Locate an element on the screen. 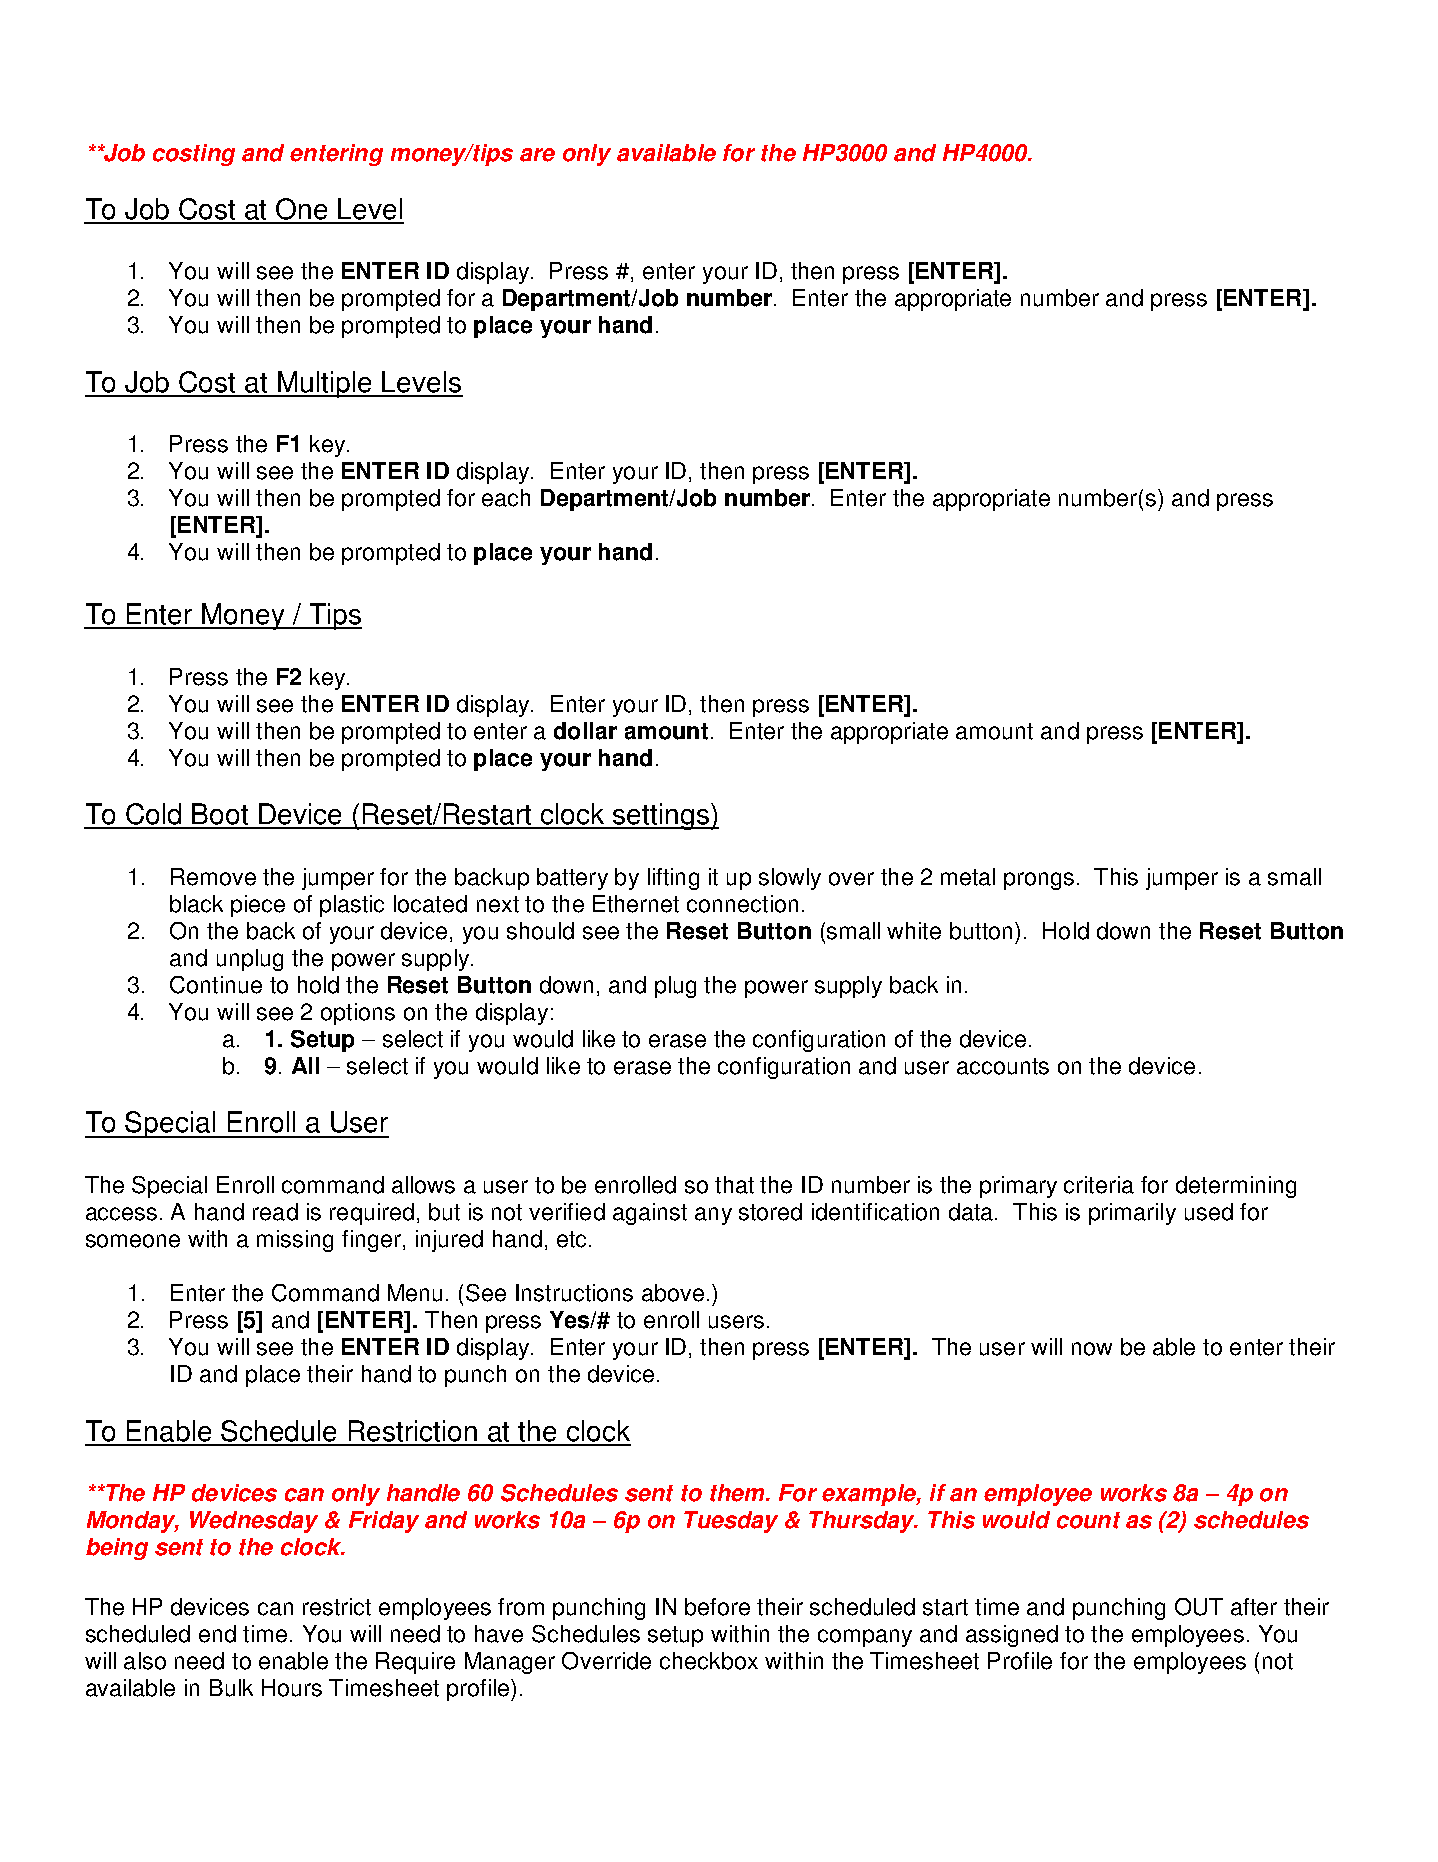  checkbox is located at coordinates (709, 1661).
